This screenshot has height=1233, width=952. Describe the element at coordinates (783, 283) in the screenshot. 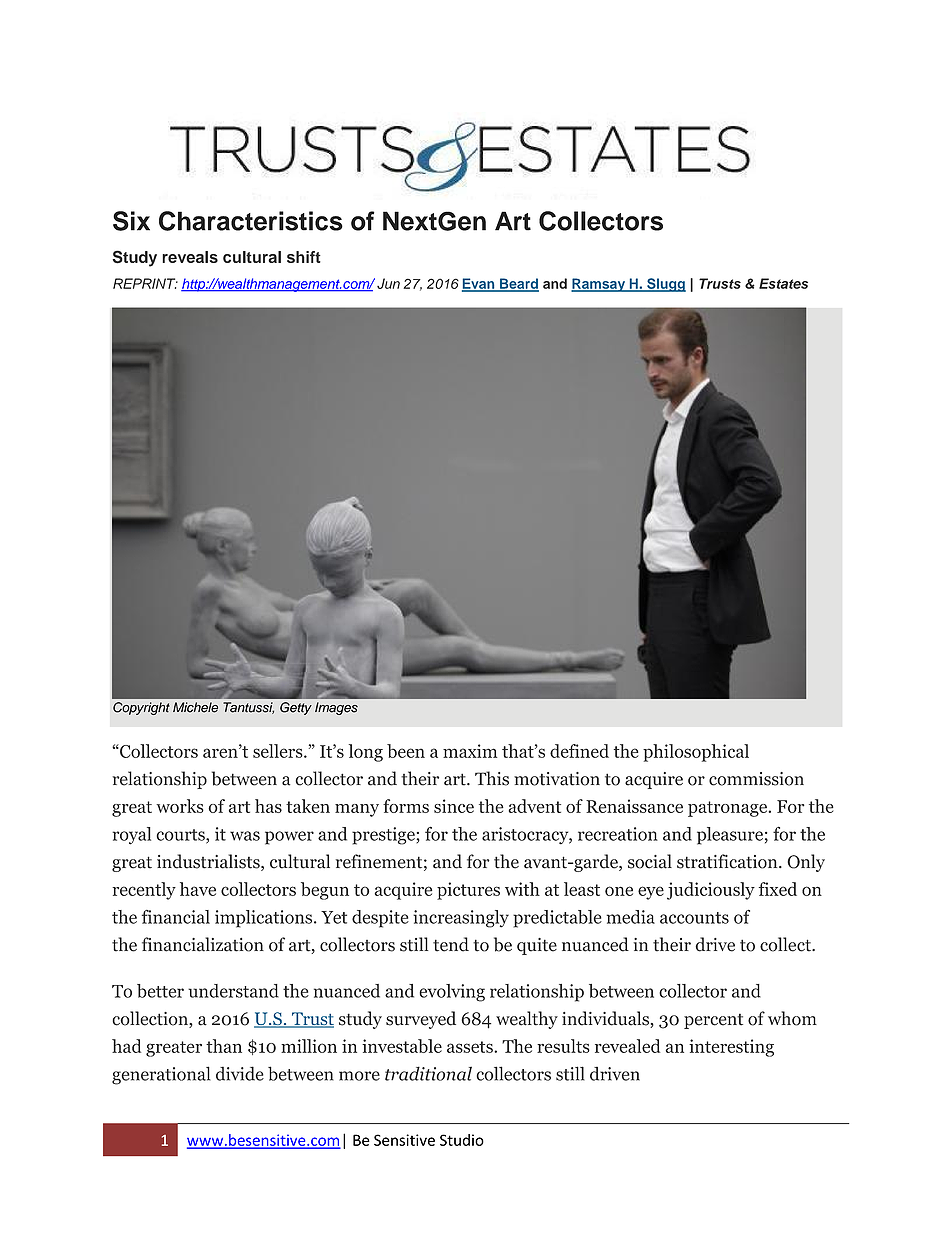

I see `Estates` at that location.
